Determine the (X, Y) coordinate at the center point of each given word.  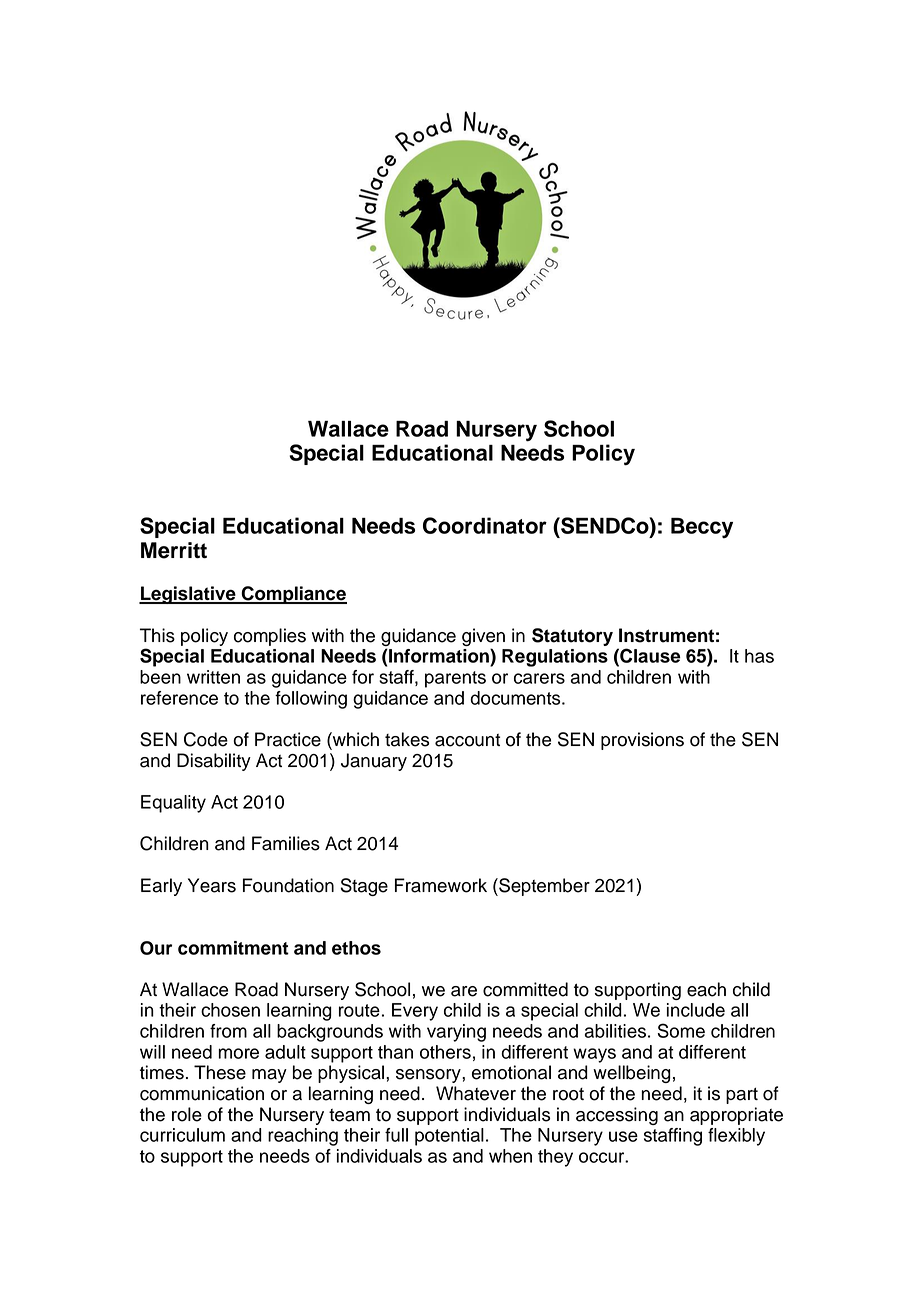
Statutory (572, 637)
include (696, 1010)
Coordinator (485, 525)
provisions (642, 741)
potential (449, 1137)
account (467, 740)
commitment (233, 948)
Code (206, 739)
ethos (356, 948)
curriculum (182, 1135)
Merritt (174, 550)
